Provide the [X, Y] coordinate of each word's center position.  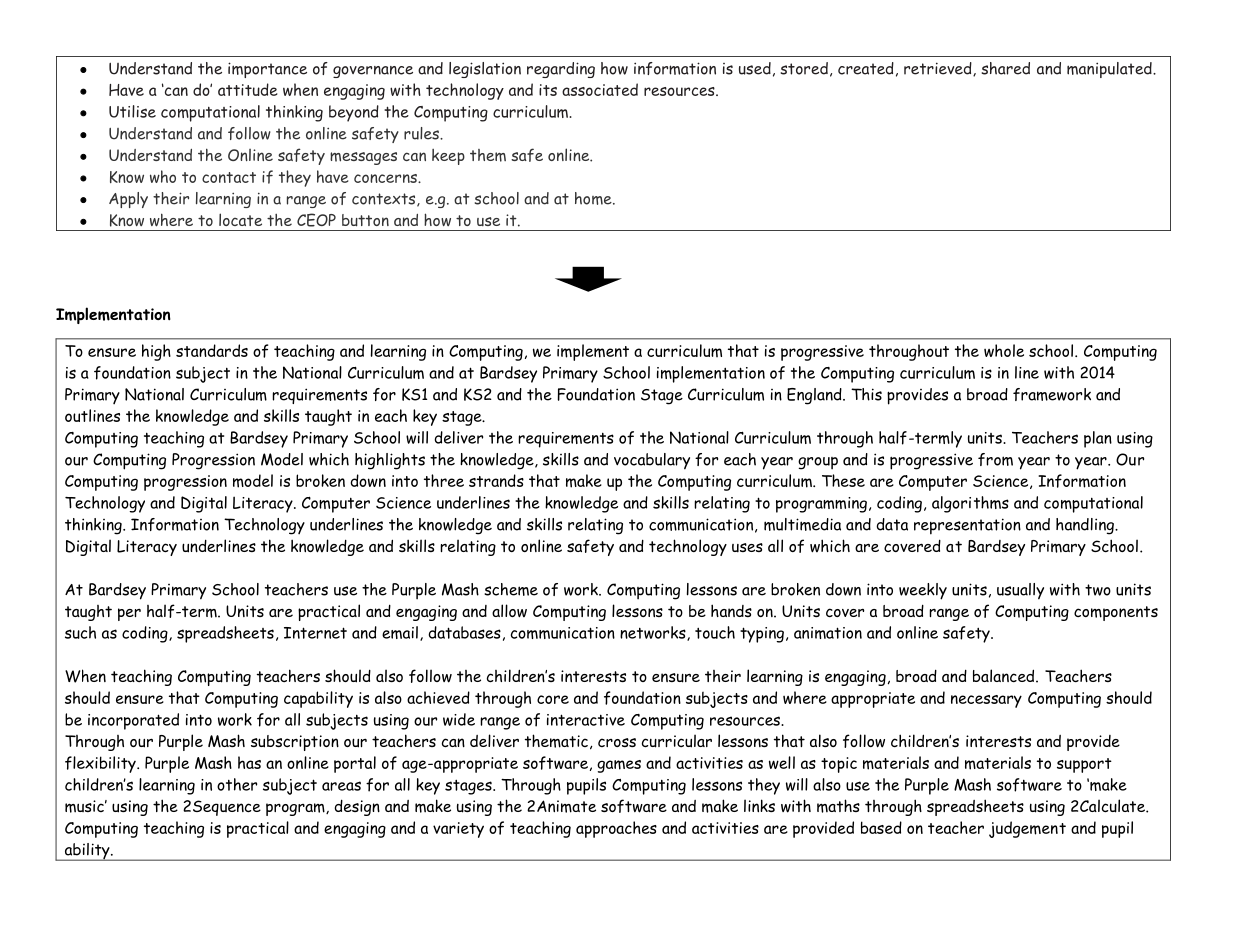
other [237, 784]
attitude [248, 89]
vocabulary [652, 461]
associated [600, 89]
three [444, 480]
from [995, 459]
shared [1006, 68]
